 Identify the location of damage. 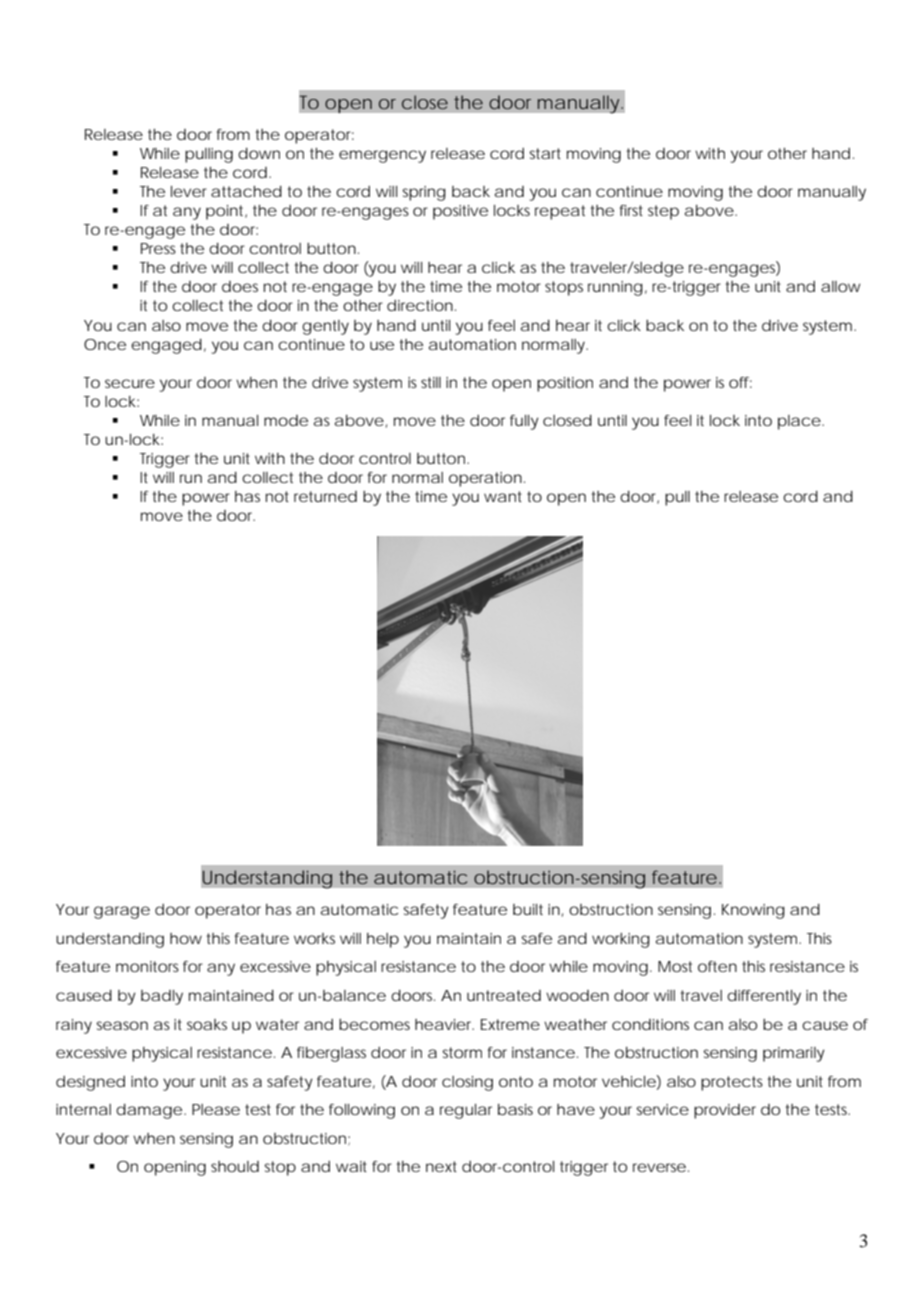
(149, 1111).
